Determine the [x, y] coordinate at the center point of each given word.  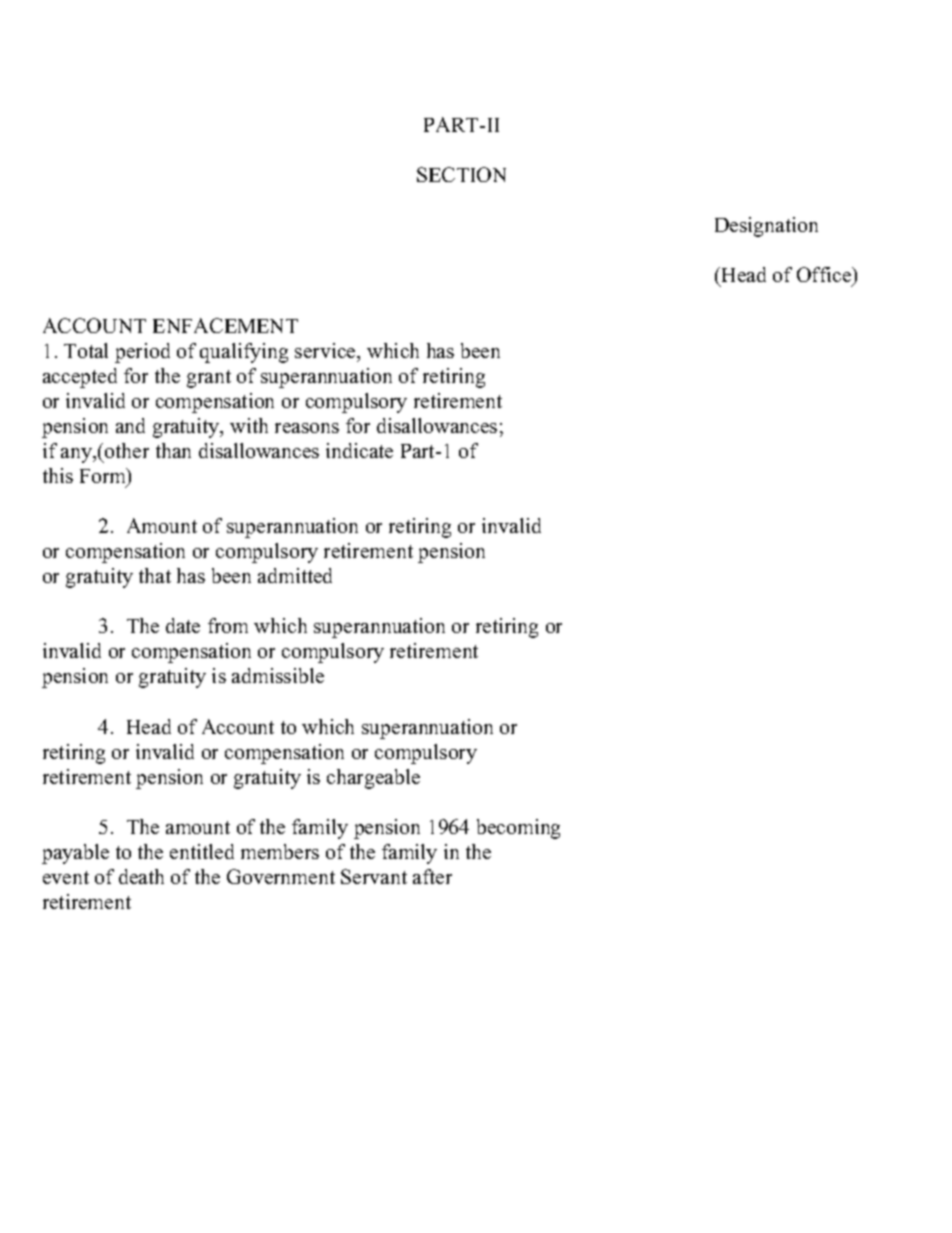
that [155, 575]
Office [825, 276]
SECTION [461, 174]
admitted [295, 575]
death [141, 876]
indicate [359, 450]
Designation [766, 227]
